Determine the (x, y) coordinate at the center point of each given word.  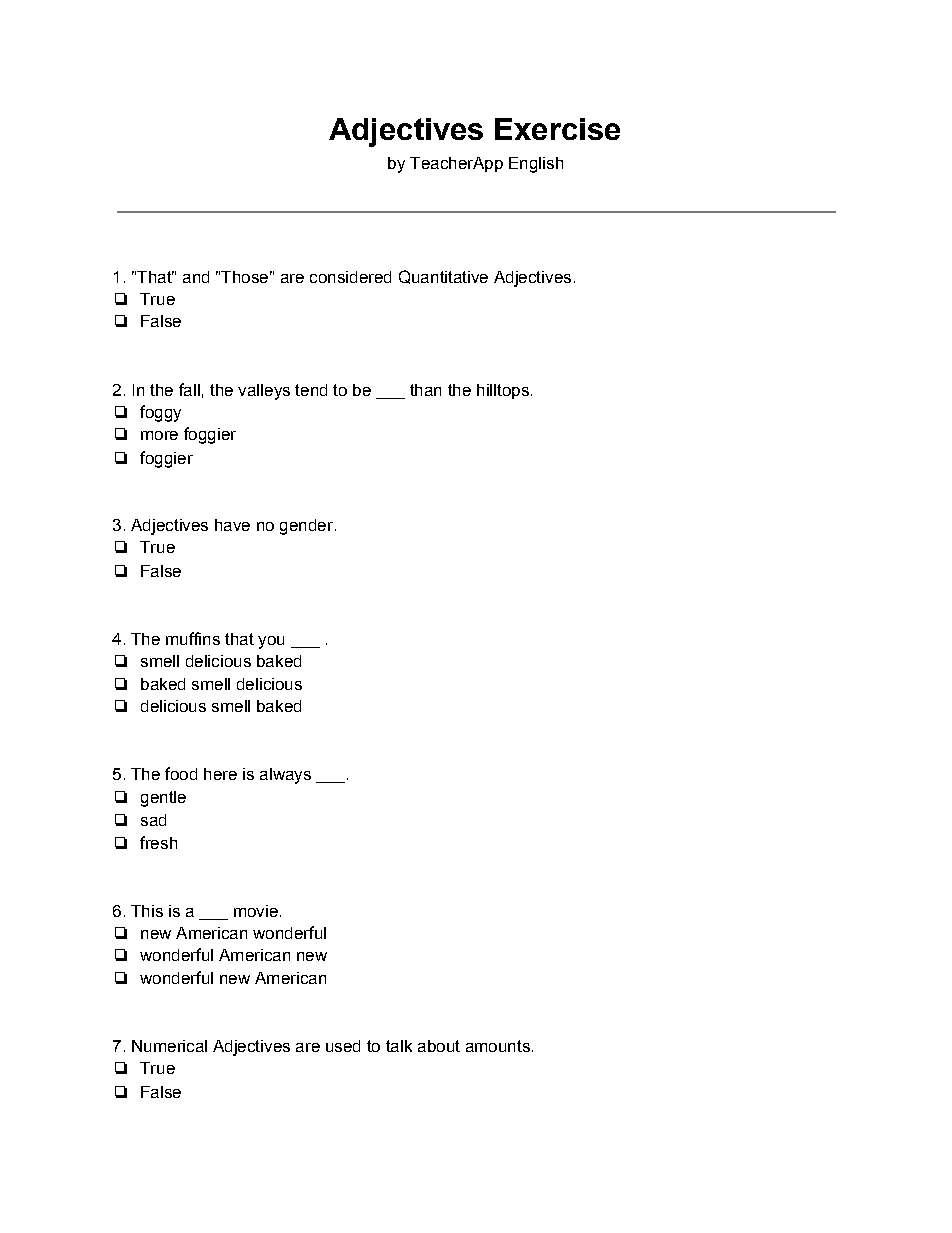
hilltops (503, 391)
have (232, 525)
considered (350, 277)
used (343, 1046)
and (196, 277)
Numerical (169, 1046)
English (536, 165)
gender (306, 527)
